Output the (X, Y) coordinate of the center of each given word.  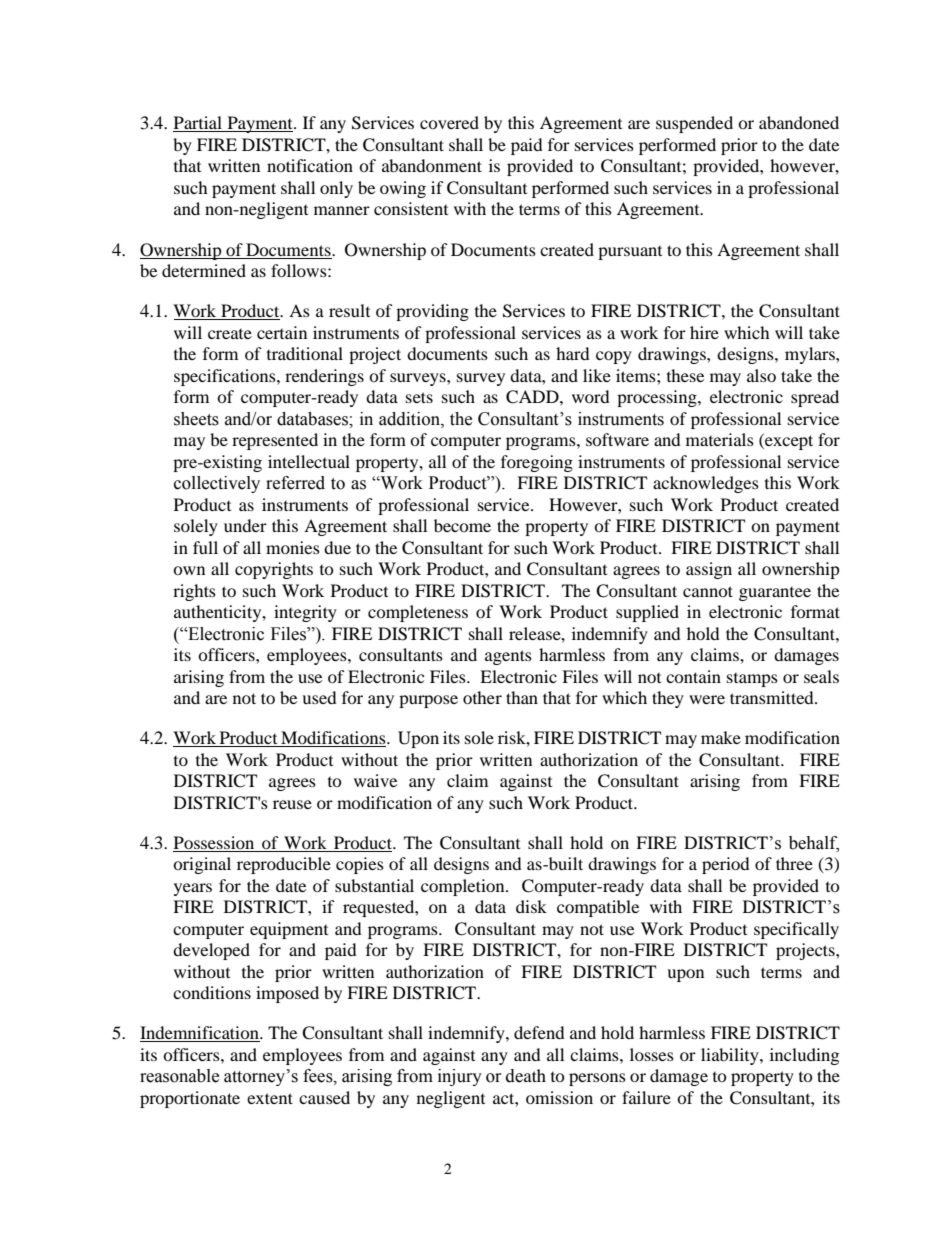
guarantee (775, 594)
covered (449, 122)
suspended (694, 124)
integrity (305, 613)
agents (508, 657)
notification (310, 165)
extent (270, 1098)
